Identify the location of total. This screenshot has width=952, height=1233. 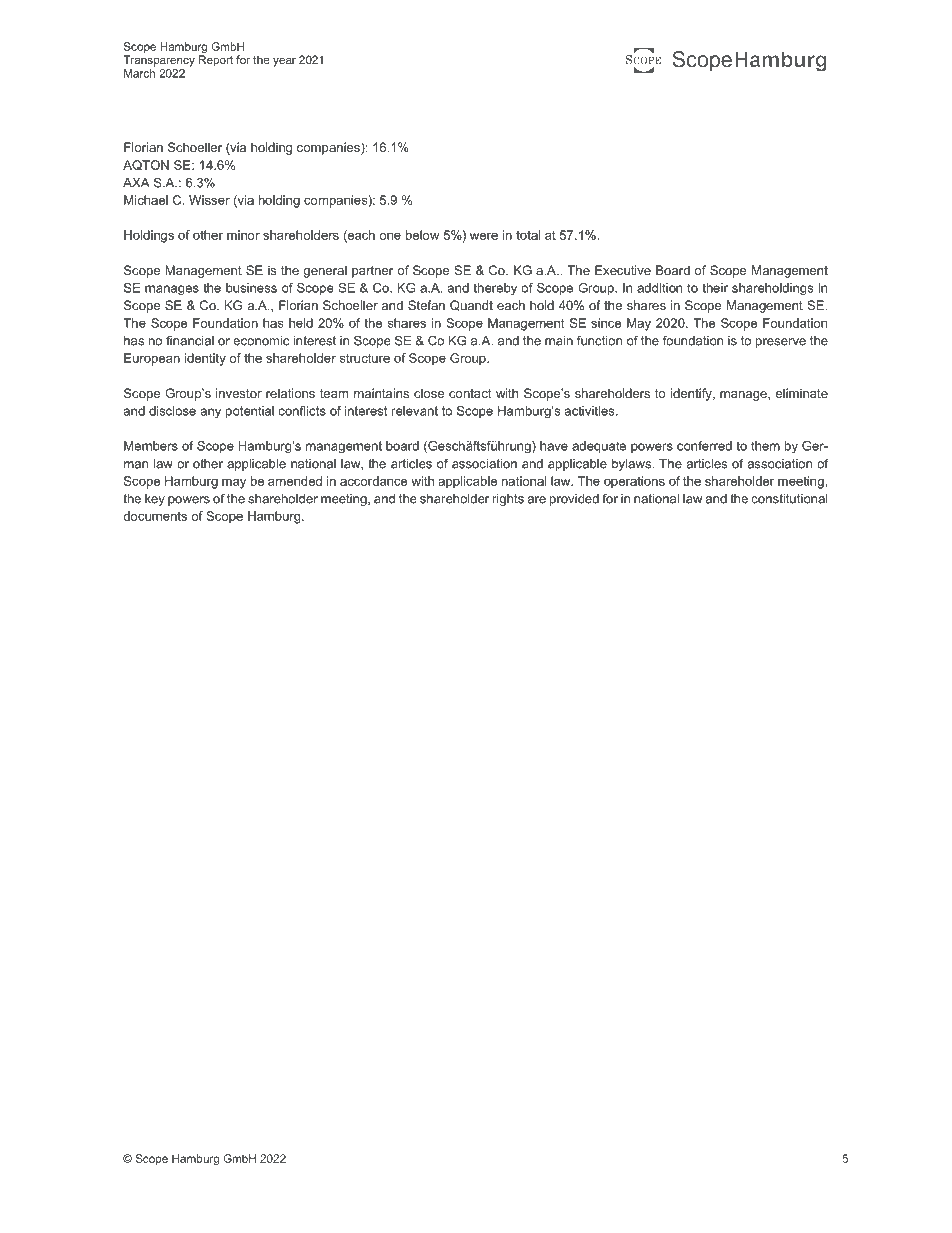
(528, 235).
